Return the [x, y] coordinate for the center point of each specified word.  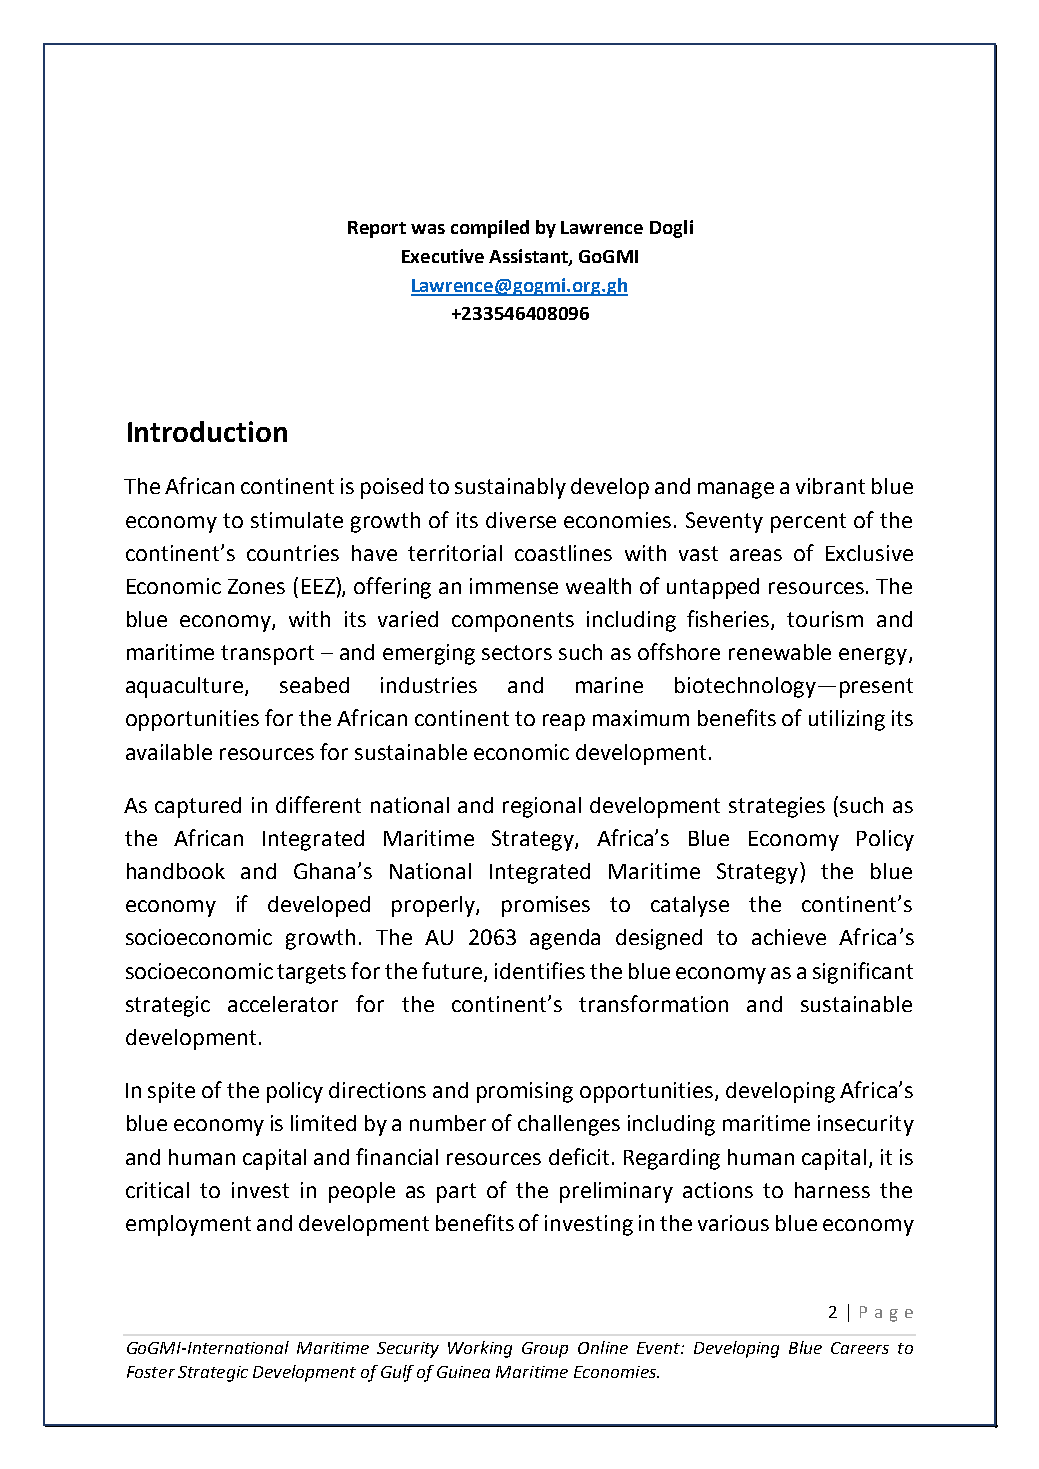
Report [377, 229]
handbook [176, 871]
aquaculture [186, 687]
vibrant [830, 486]
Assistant [529, 257]
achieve [789, 937]
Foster [151, 1372]
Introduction [207, 431]
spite [171, 1092]
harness [832, 1190]
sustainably [510, 488]
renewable [780, 652]
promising [525, 1092]
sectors [517, 652]
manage [736, 490]
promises [546, 906]
